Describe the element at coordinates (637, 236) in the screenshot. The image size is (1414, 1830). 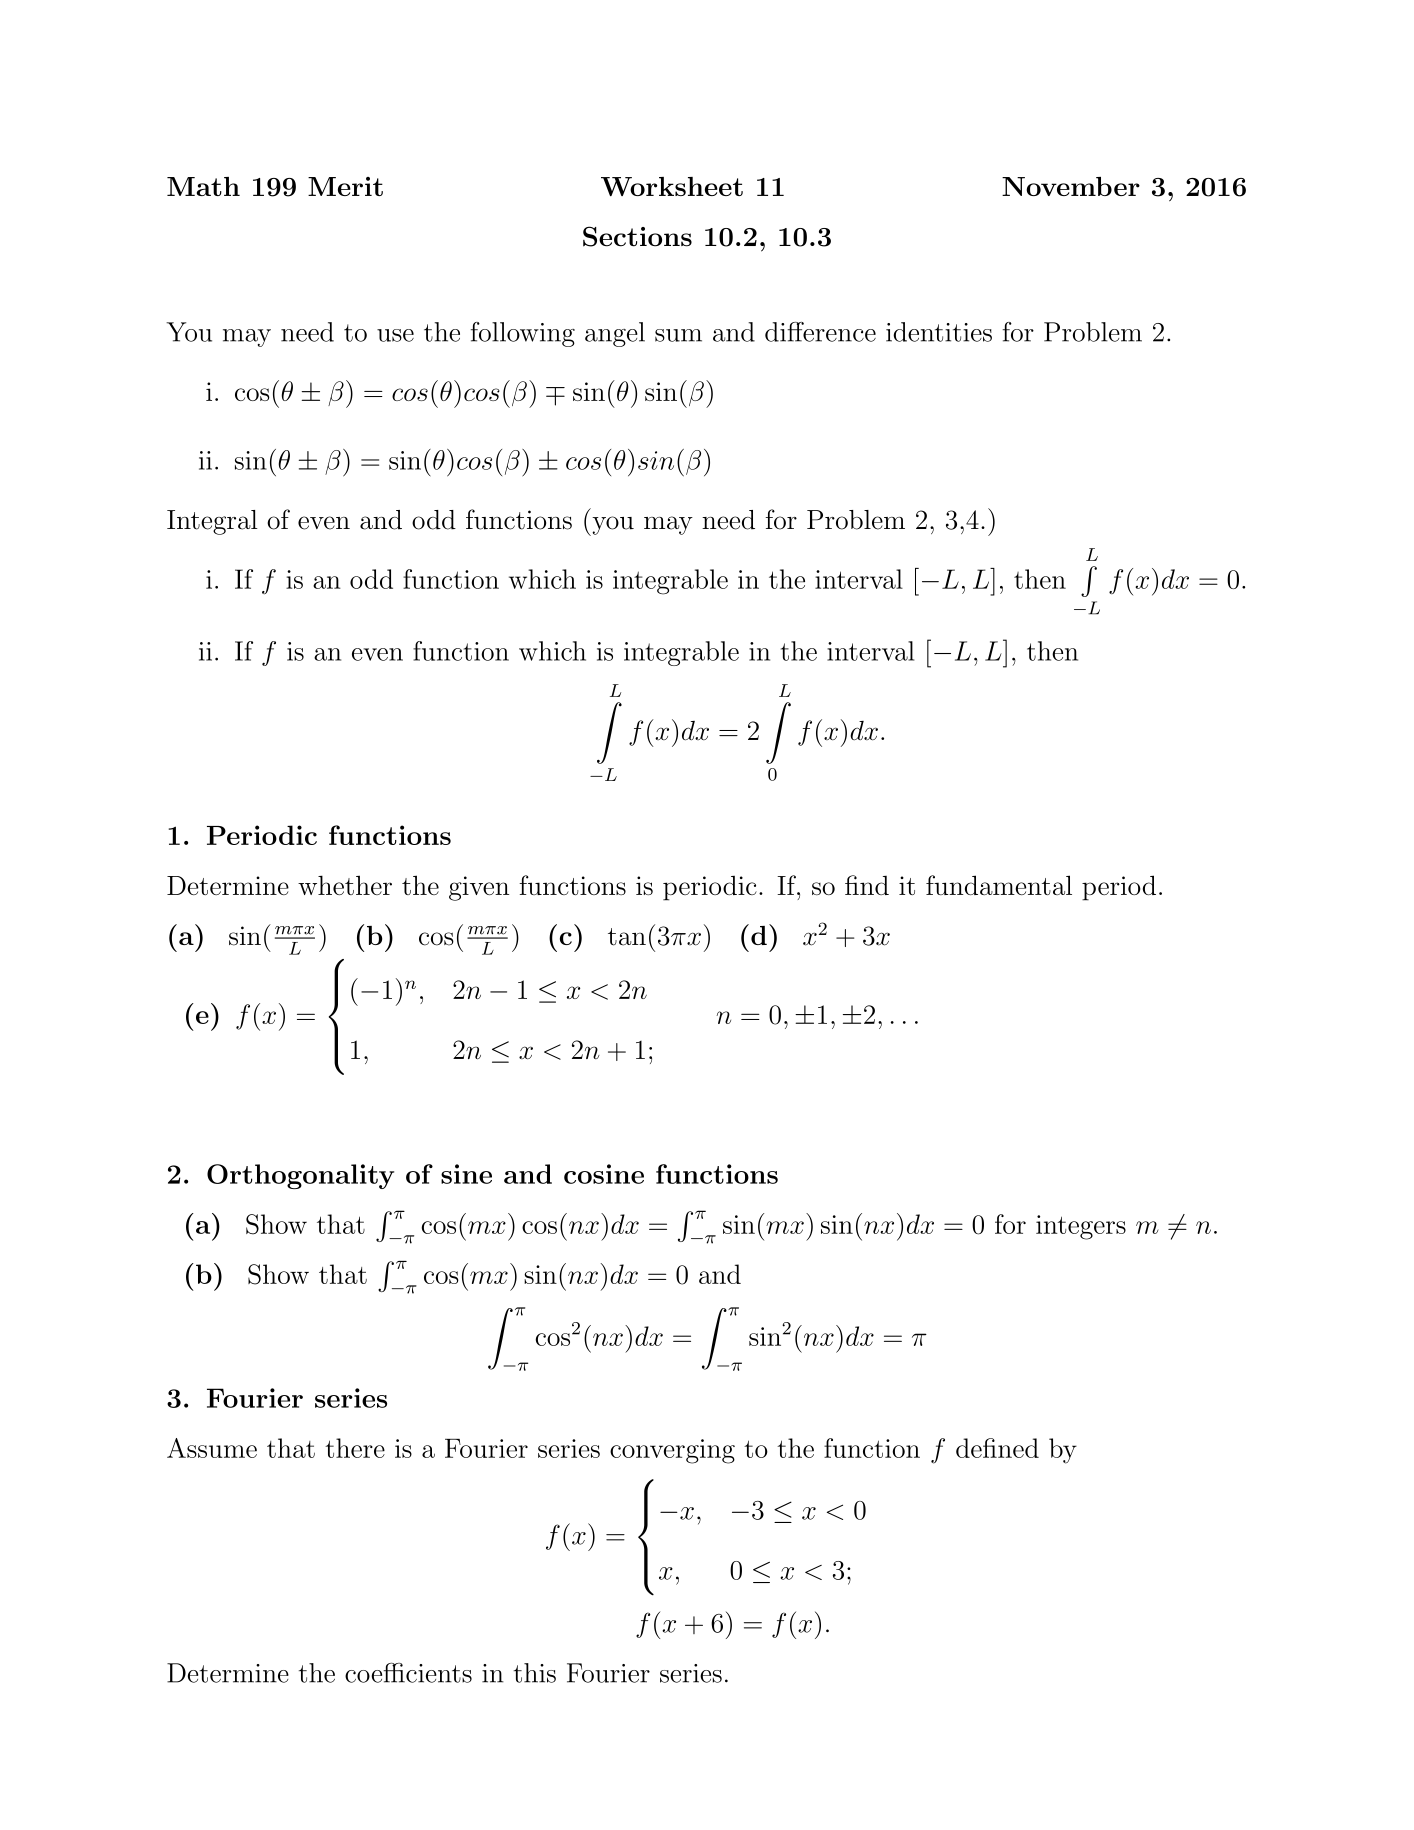
I see `Sections` at that location.
